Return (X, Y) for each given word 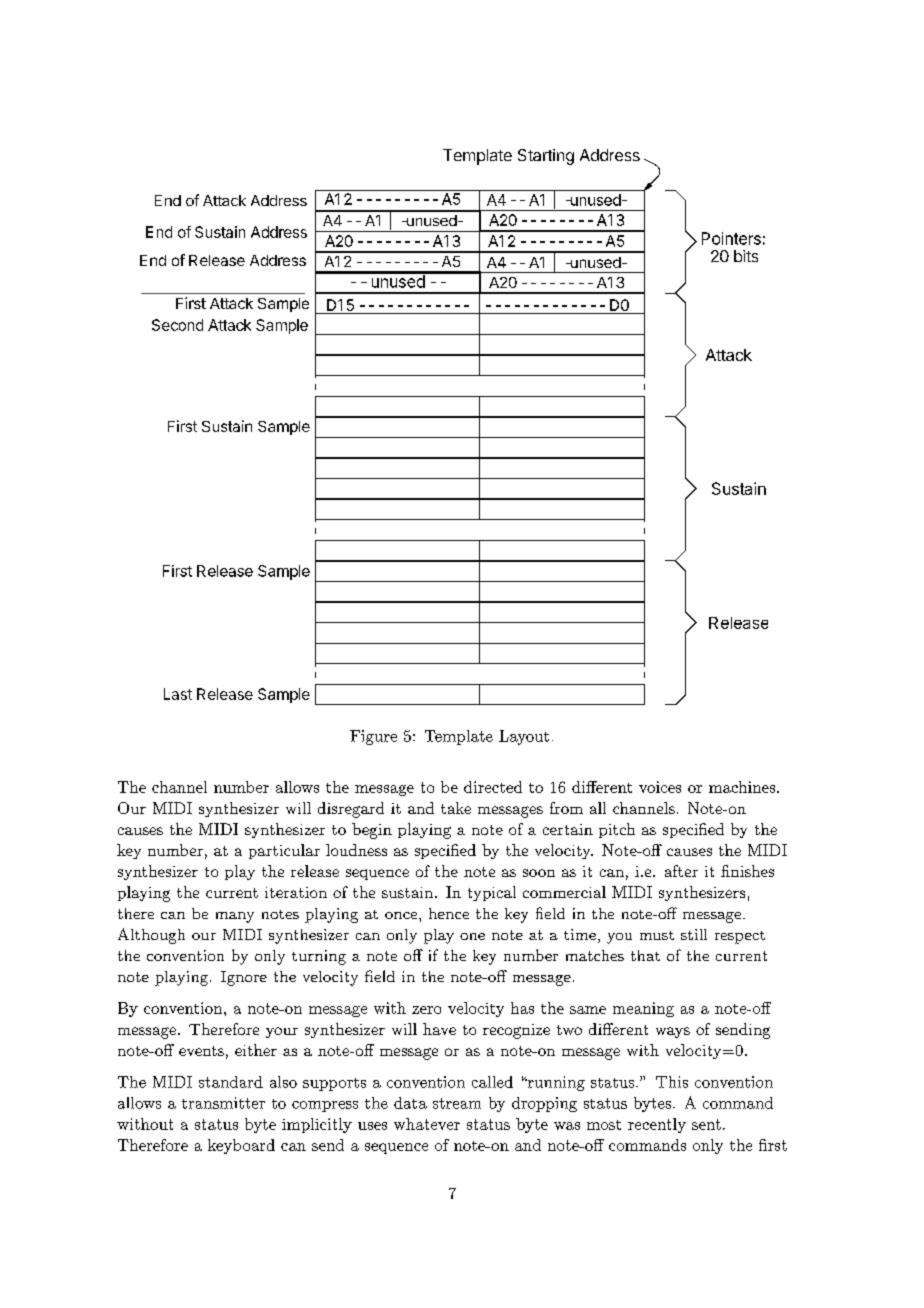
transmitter (223, 1103)
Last (178, 694)
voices (660, 787)
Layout (524, 737)
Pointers (731, 238)
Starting (546, 157)
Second (177, 325)
